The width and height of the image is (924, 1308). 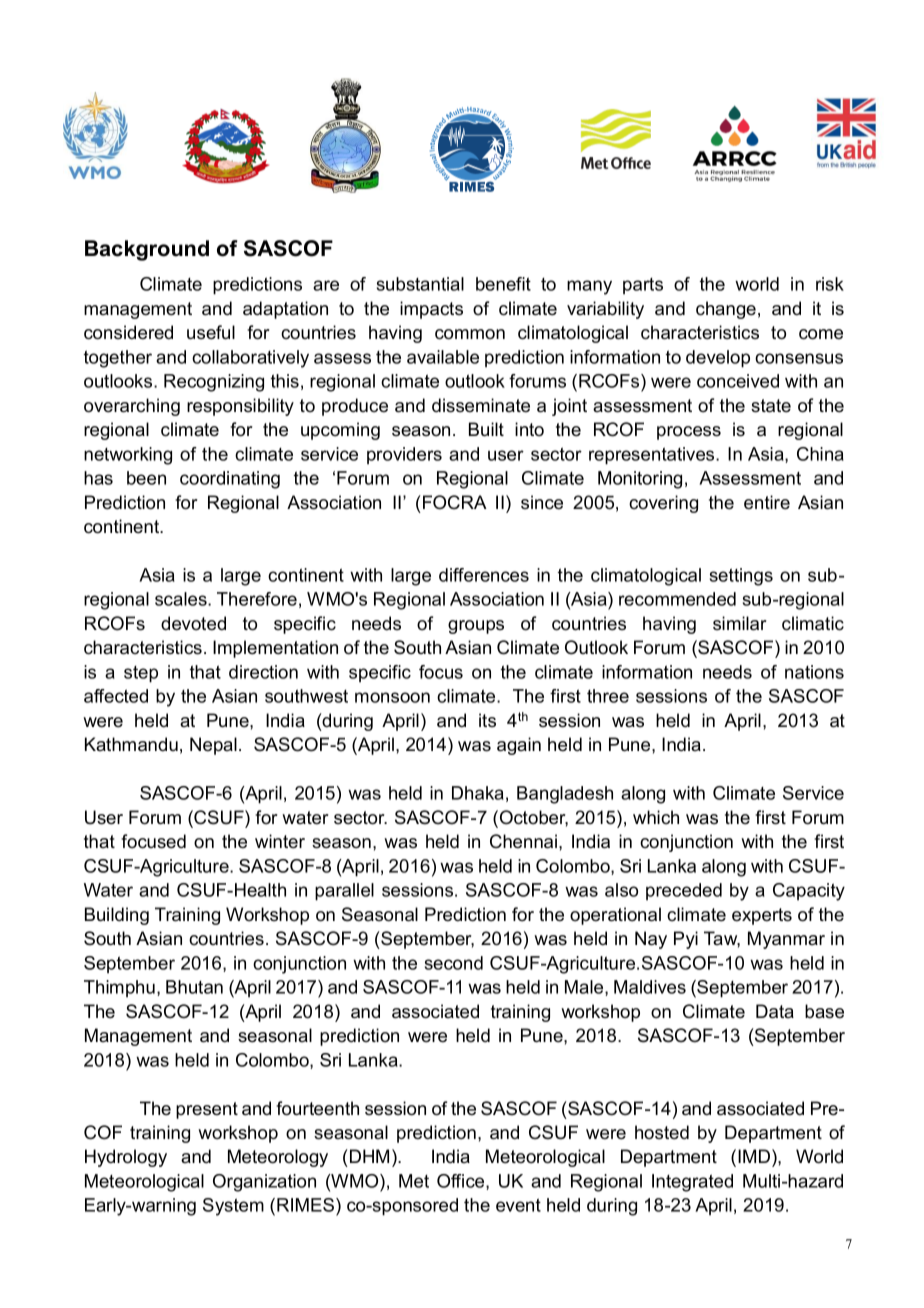 What do you see at coordinates (487, 720) in the image?
I see `its` at bounding box center [487, 720].
